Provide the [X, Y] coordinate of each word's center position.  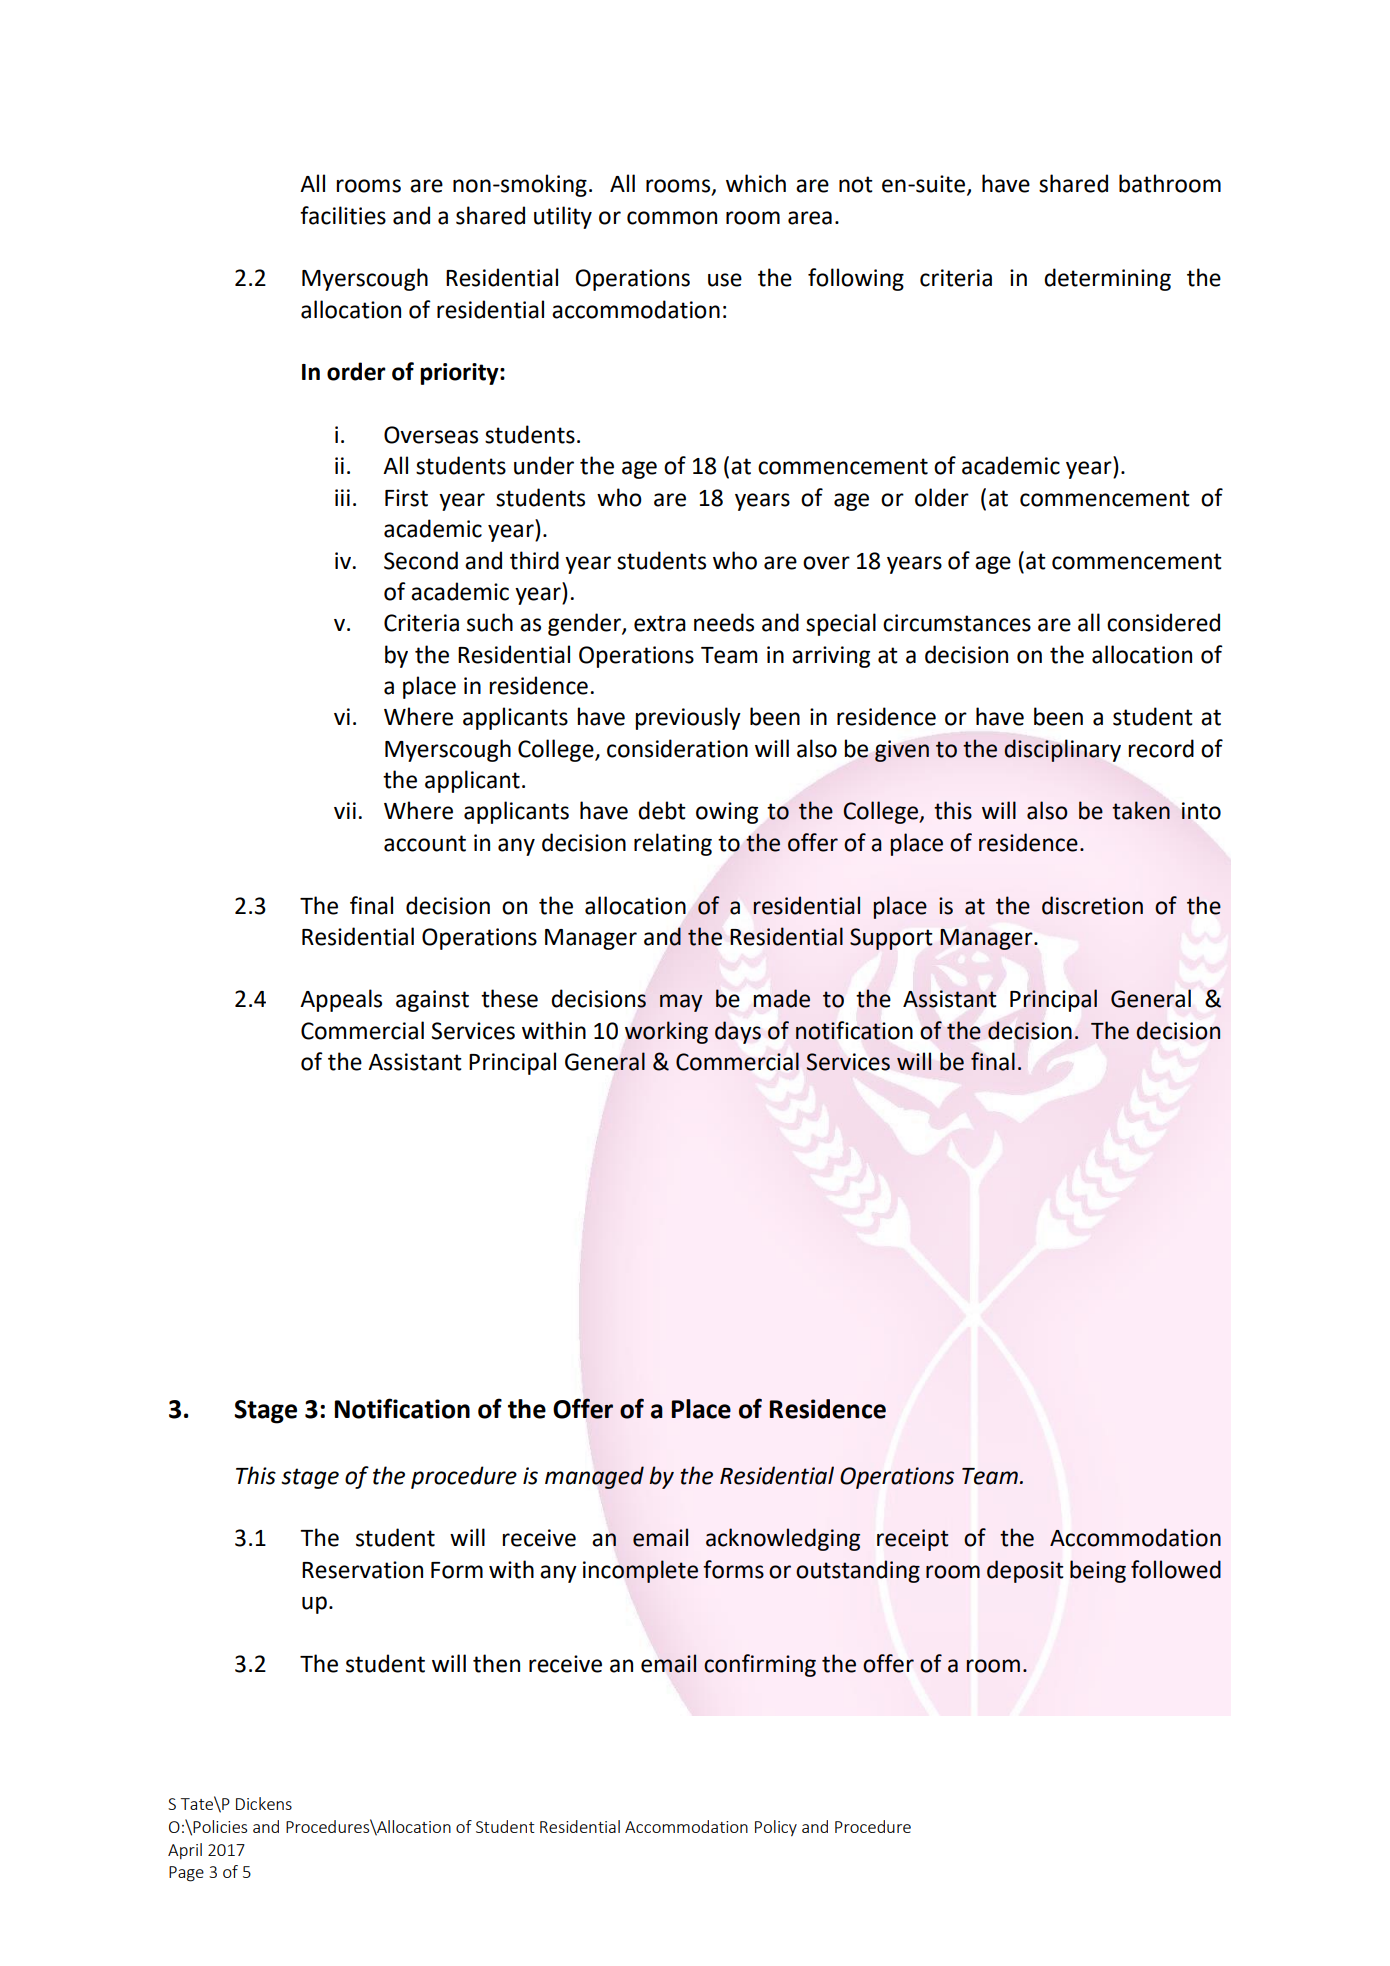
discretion [1092, 905]
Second [421, 560]
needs [724, 622]
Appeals [341, 1000]
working [666, 1032]
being [1098, 1571]
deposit [1025, 1571]
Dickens [264, 1803]
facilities [343, 215]
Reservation [362, 1570]
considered [1163, 622]
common [672, 218]
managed [594, 1477]
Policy [776, 1828]
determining [1107, 279]
